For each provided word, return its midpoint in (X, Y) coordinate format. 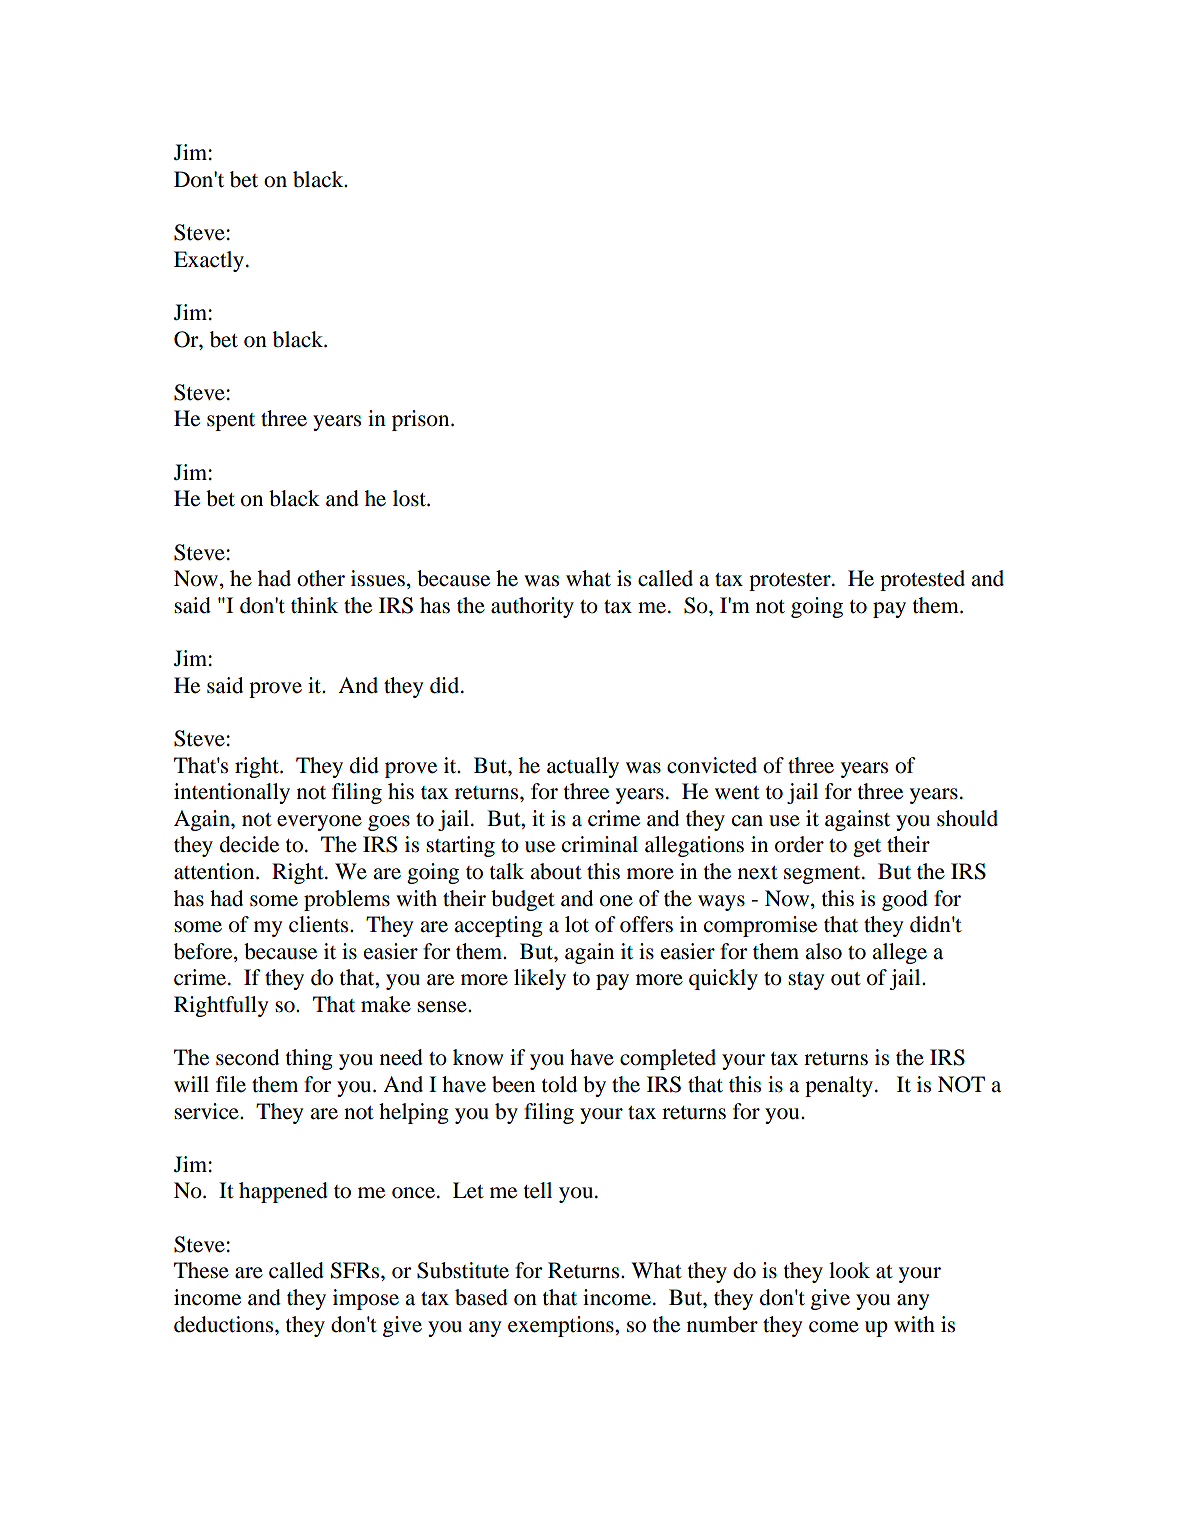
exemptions (562, 1326)
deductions (225, 1324)
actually (583, 767)
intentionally (232, 793)
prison (422, 420)
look (849, 1270)
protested (922, 580)
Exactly (209, 261)
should (967, 818)
